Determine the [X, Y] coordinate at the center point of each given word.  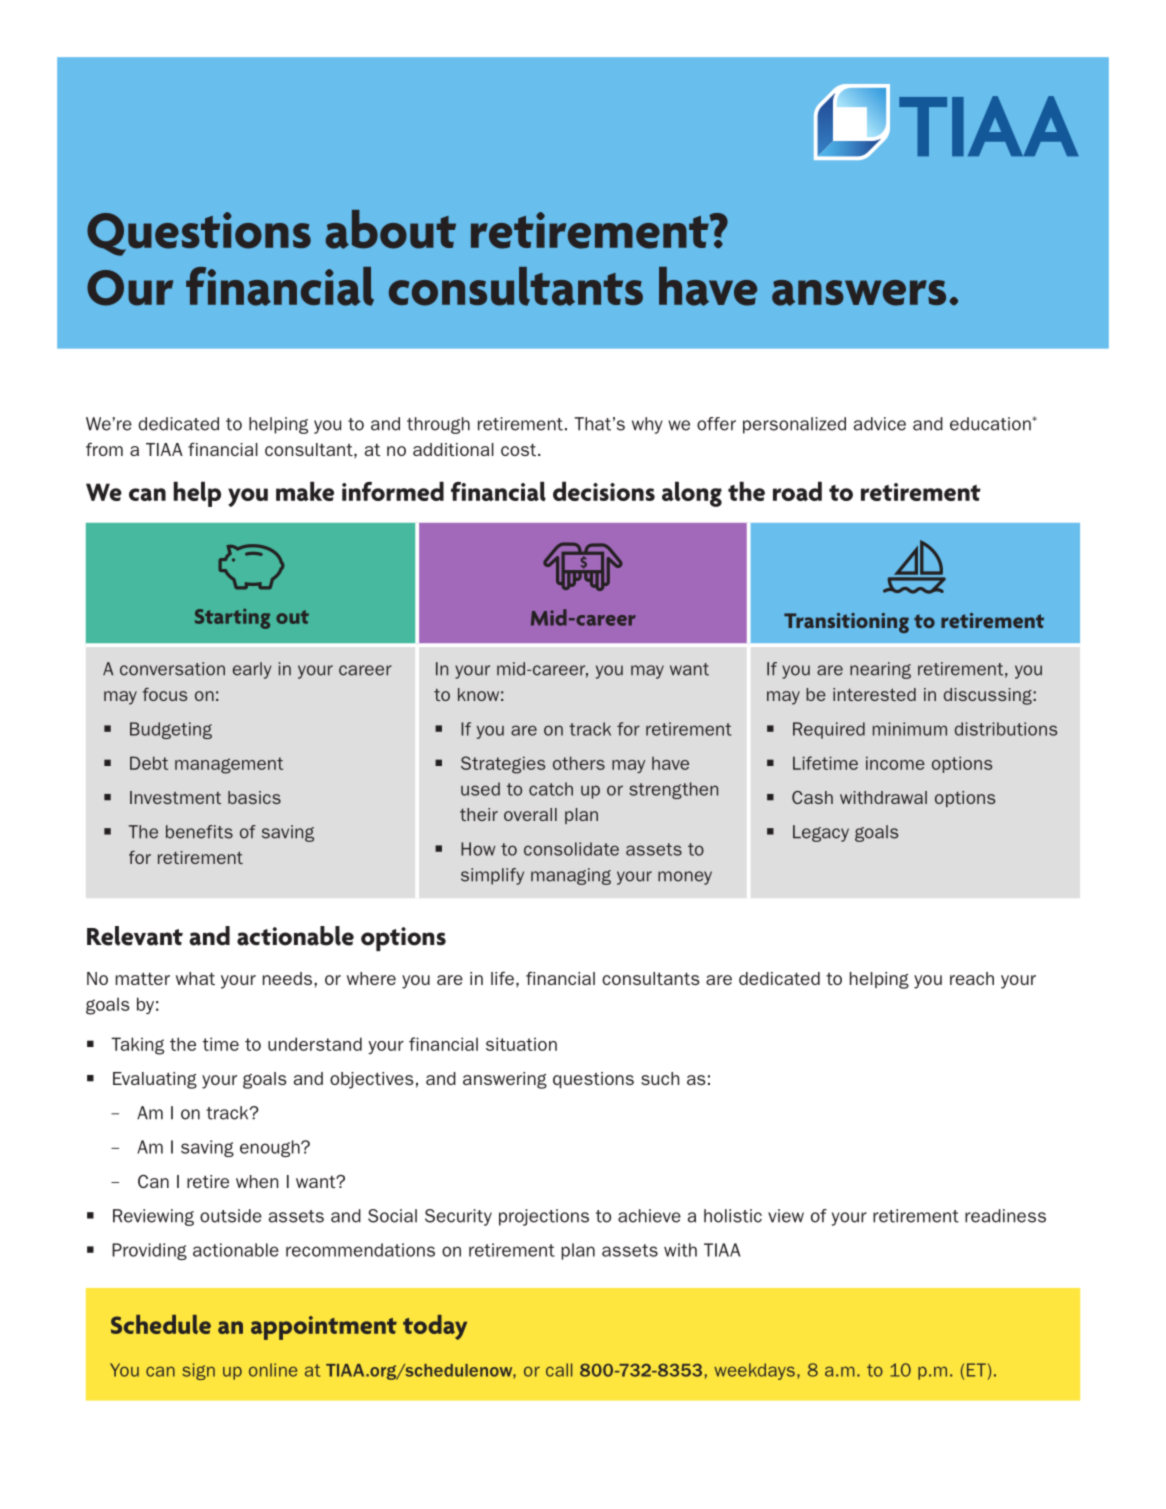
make [305, 491]
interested [874, 694]
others [579, 763]
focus [165, 694]
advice [880, 424]
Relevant [135, 936]
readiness [1005, 1216]
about [390, 229]
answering [505, 1080]
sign [198, 1371]
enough [271, 1148]
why [647, 425]
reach [972, 978]
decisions [604, 491]
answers [859, 293]
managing [571, 876]
